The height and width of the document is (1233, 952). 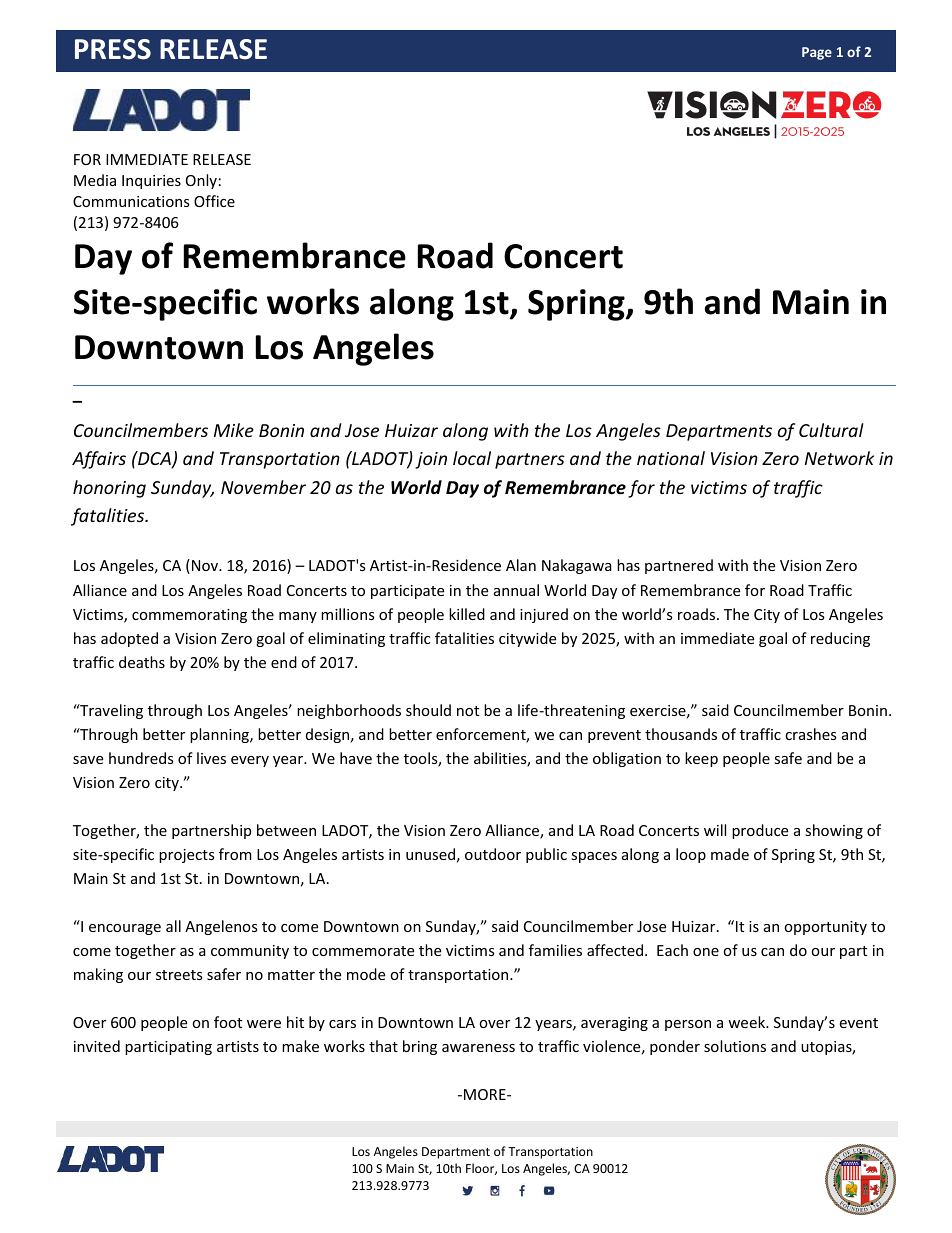 I want to click on Only, so click(x=201, y=181).
